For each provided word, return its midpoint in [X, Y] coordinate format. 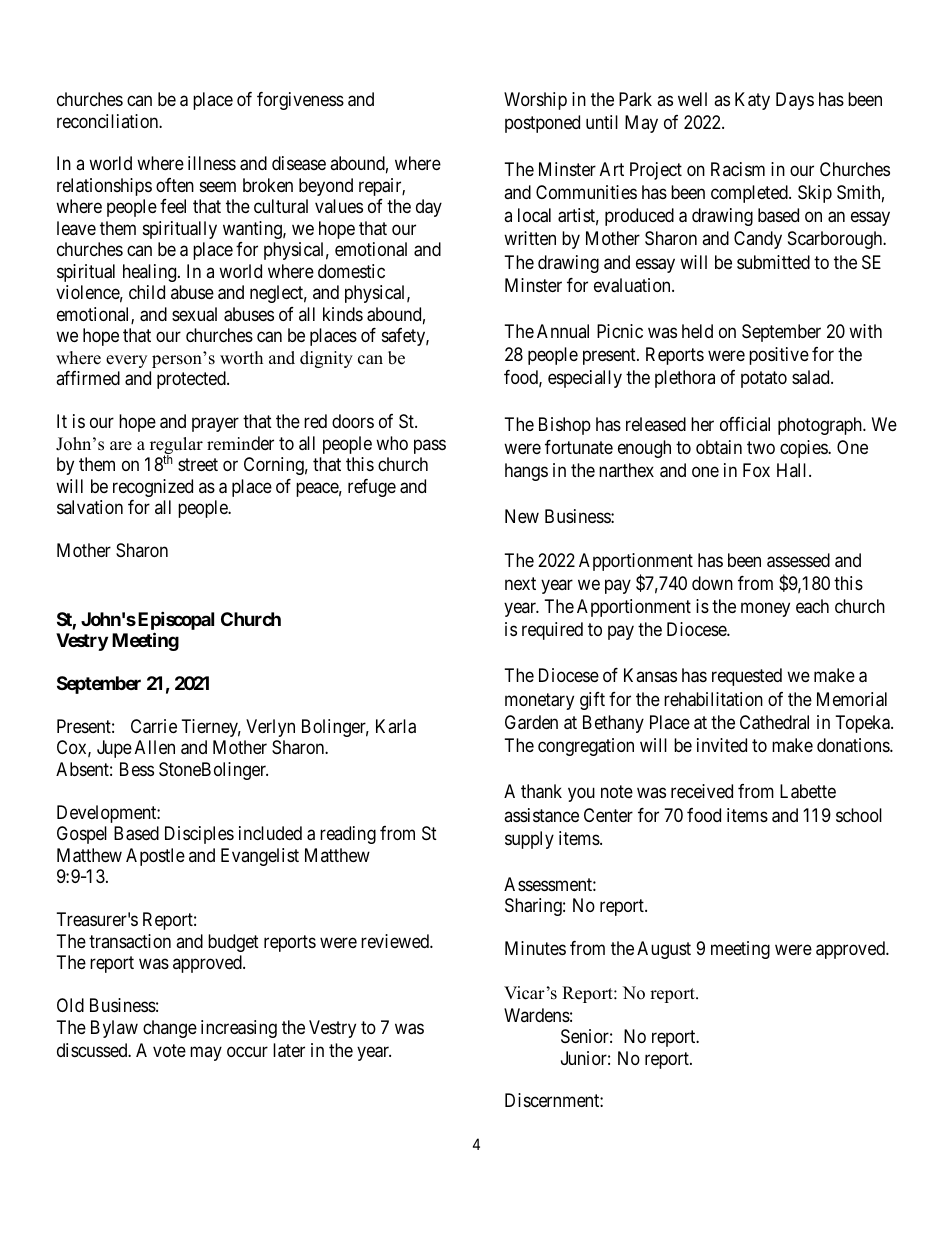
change [170, 1029]
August [664, 950]
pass [430, 446]
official [745, 424]
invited [722, 745]
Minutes [535, 948]
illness [212, 163]
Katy [752, 101]
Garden [531, 722]
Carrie [154, 726]
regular [176, 447]
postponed [542, 124]
